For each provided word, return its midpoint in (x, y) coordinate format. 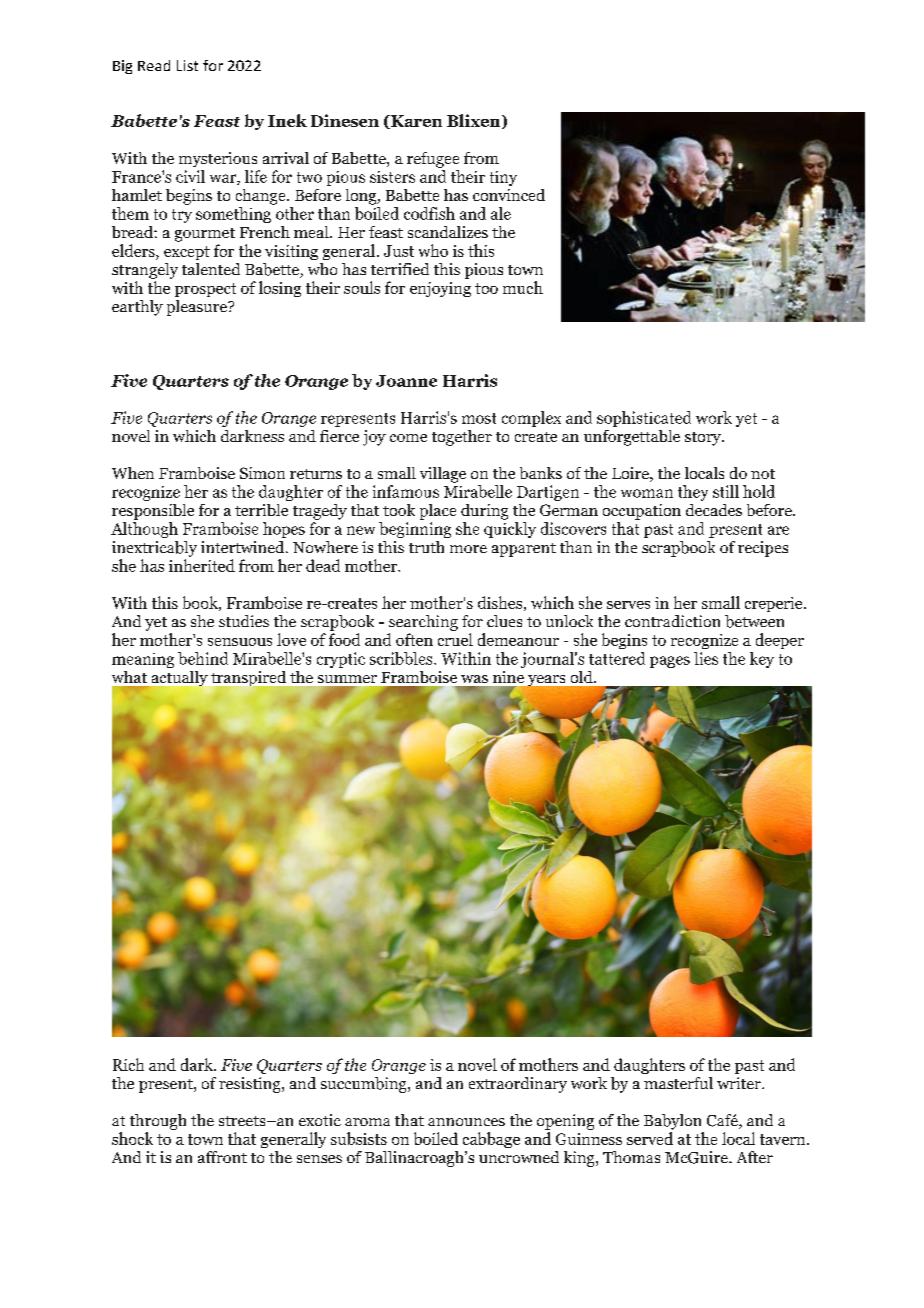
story (704, 439)
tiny (503, 178)
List (187, 65)
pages (670, 662)
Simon (262, 473)
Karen (415, 122)
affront (222, 1157)
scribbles (402, 658)
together (462, 438)
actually (178, 680)
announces (466, 1122)
